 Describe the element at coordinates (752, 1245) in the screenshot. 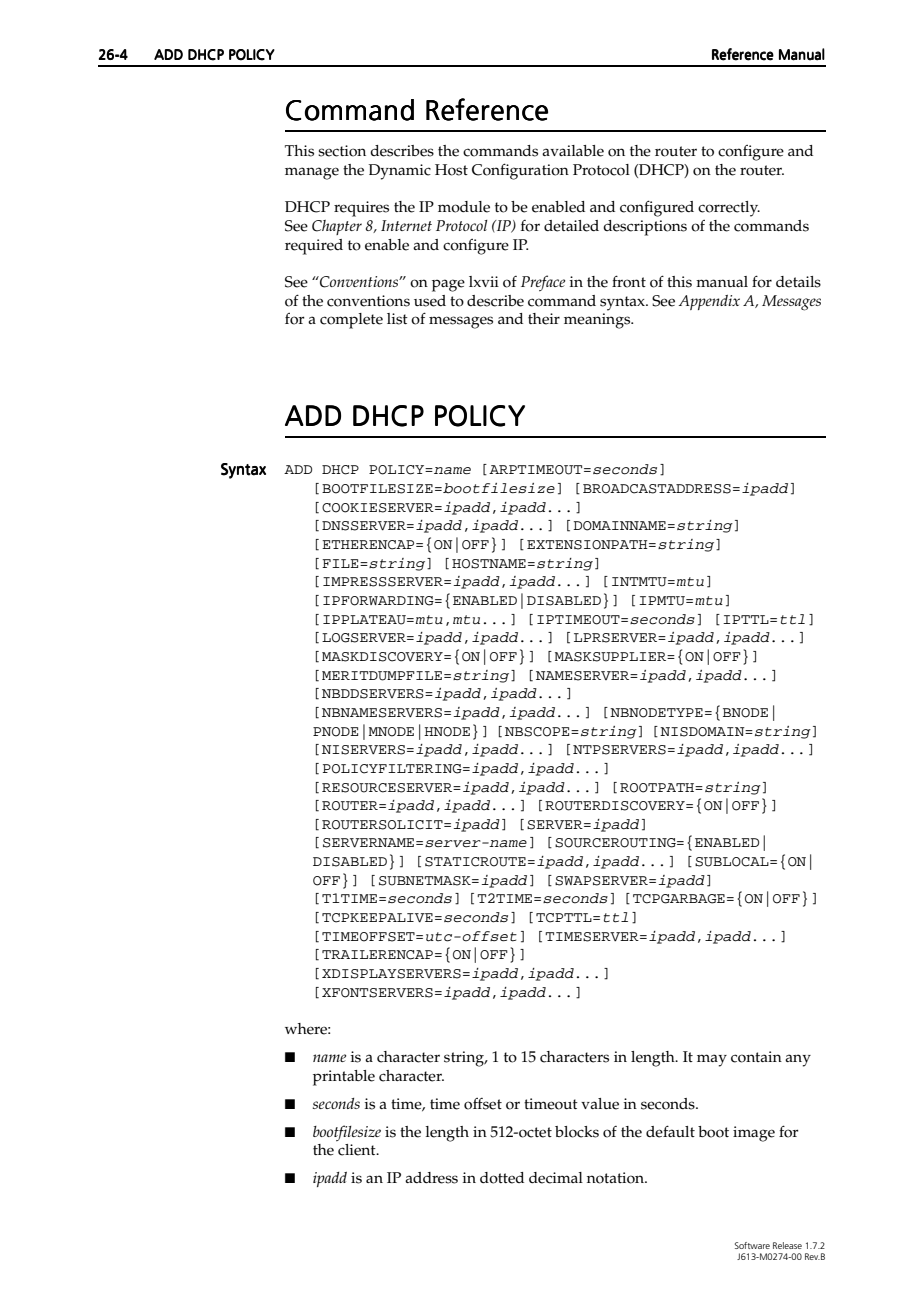

I see `Software` at that location.
